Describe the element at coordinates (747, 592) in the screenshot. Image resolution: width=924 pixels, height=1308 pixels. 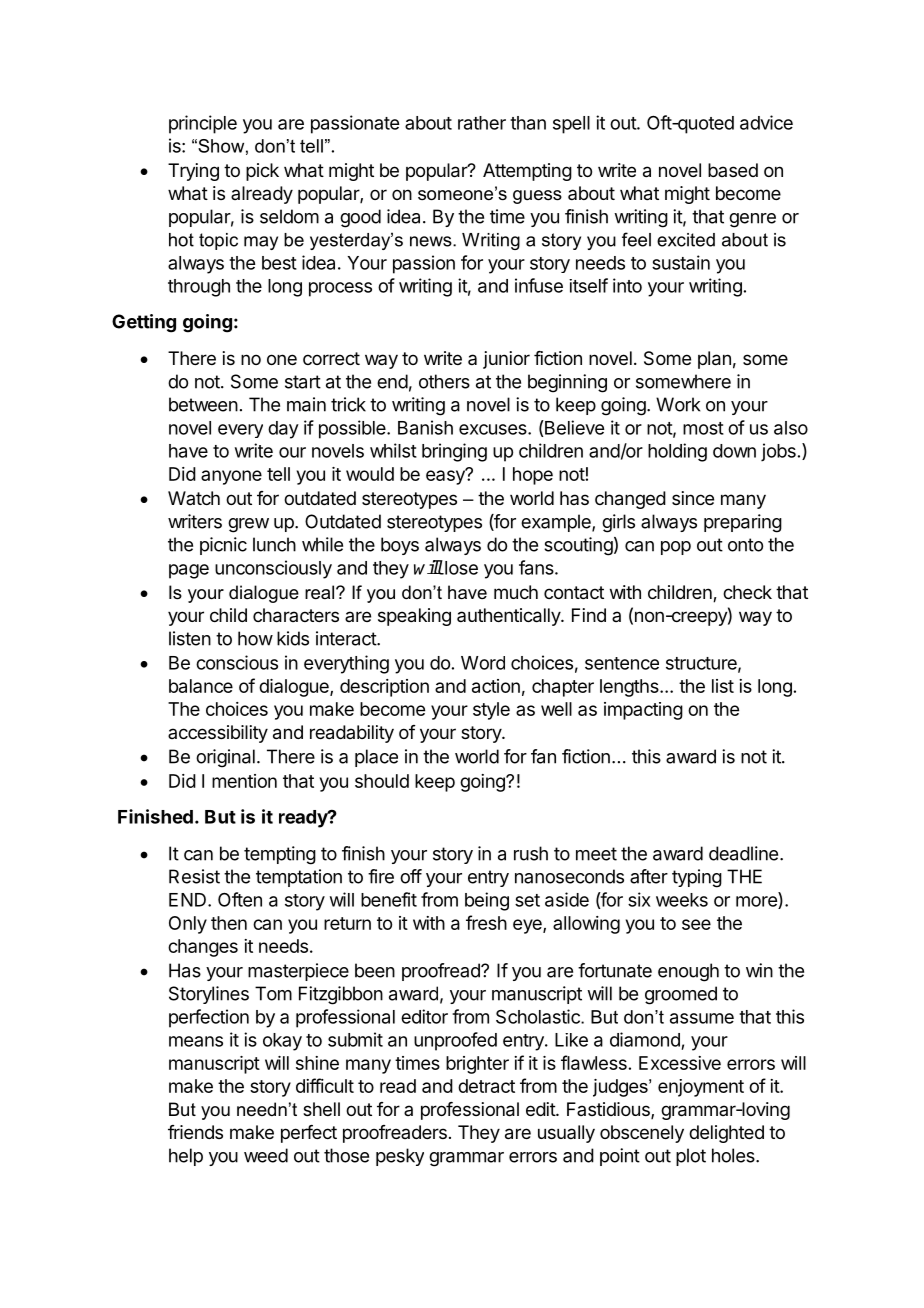
I see `check` at that location.
